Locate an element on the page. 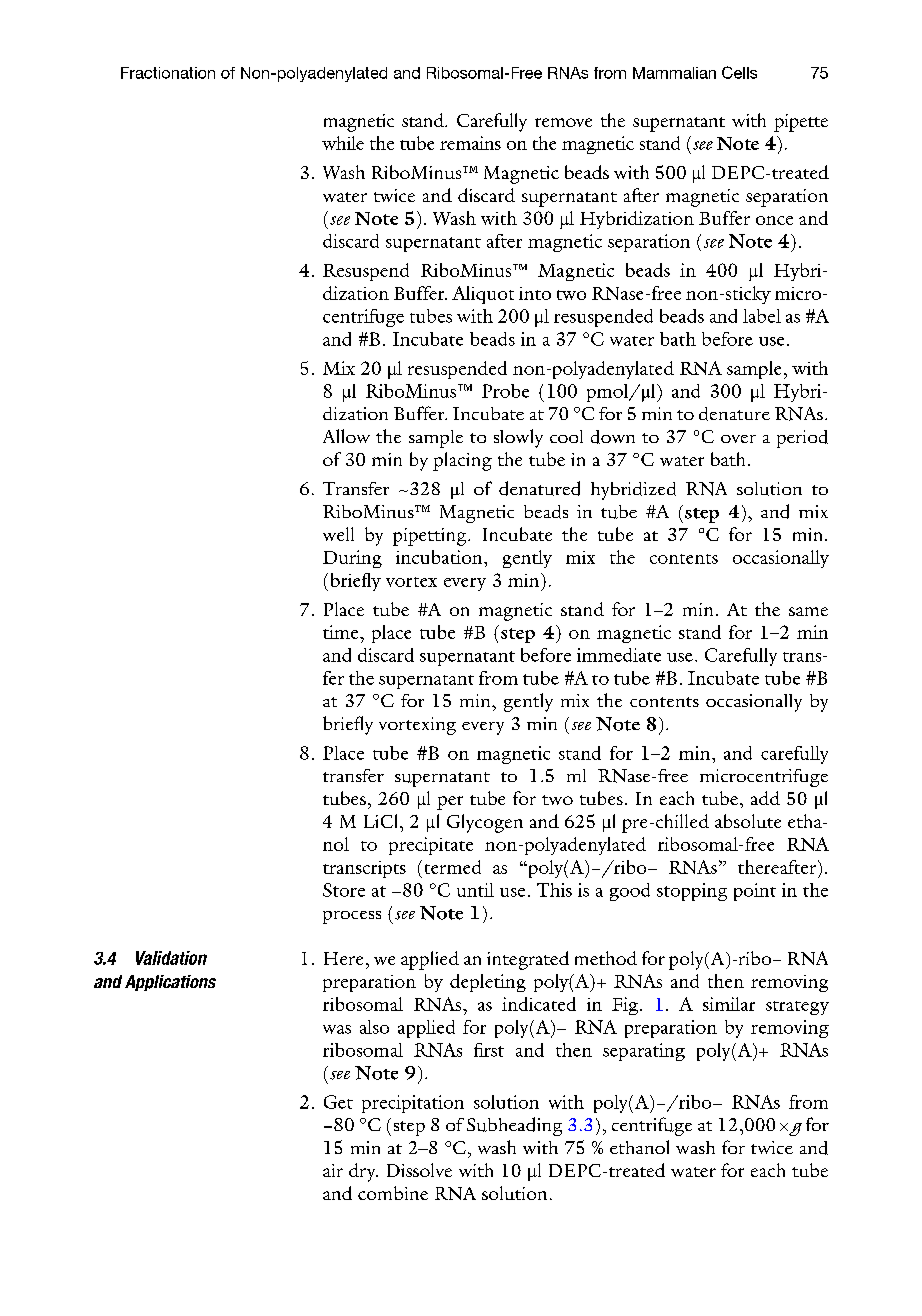 This image has width=922, height=1316. separating is located at coordinates (644, 1052).
